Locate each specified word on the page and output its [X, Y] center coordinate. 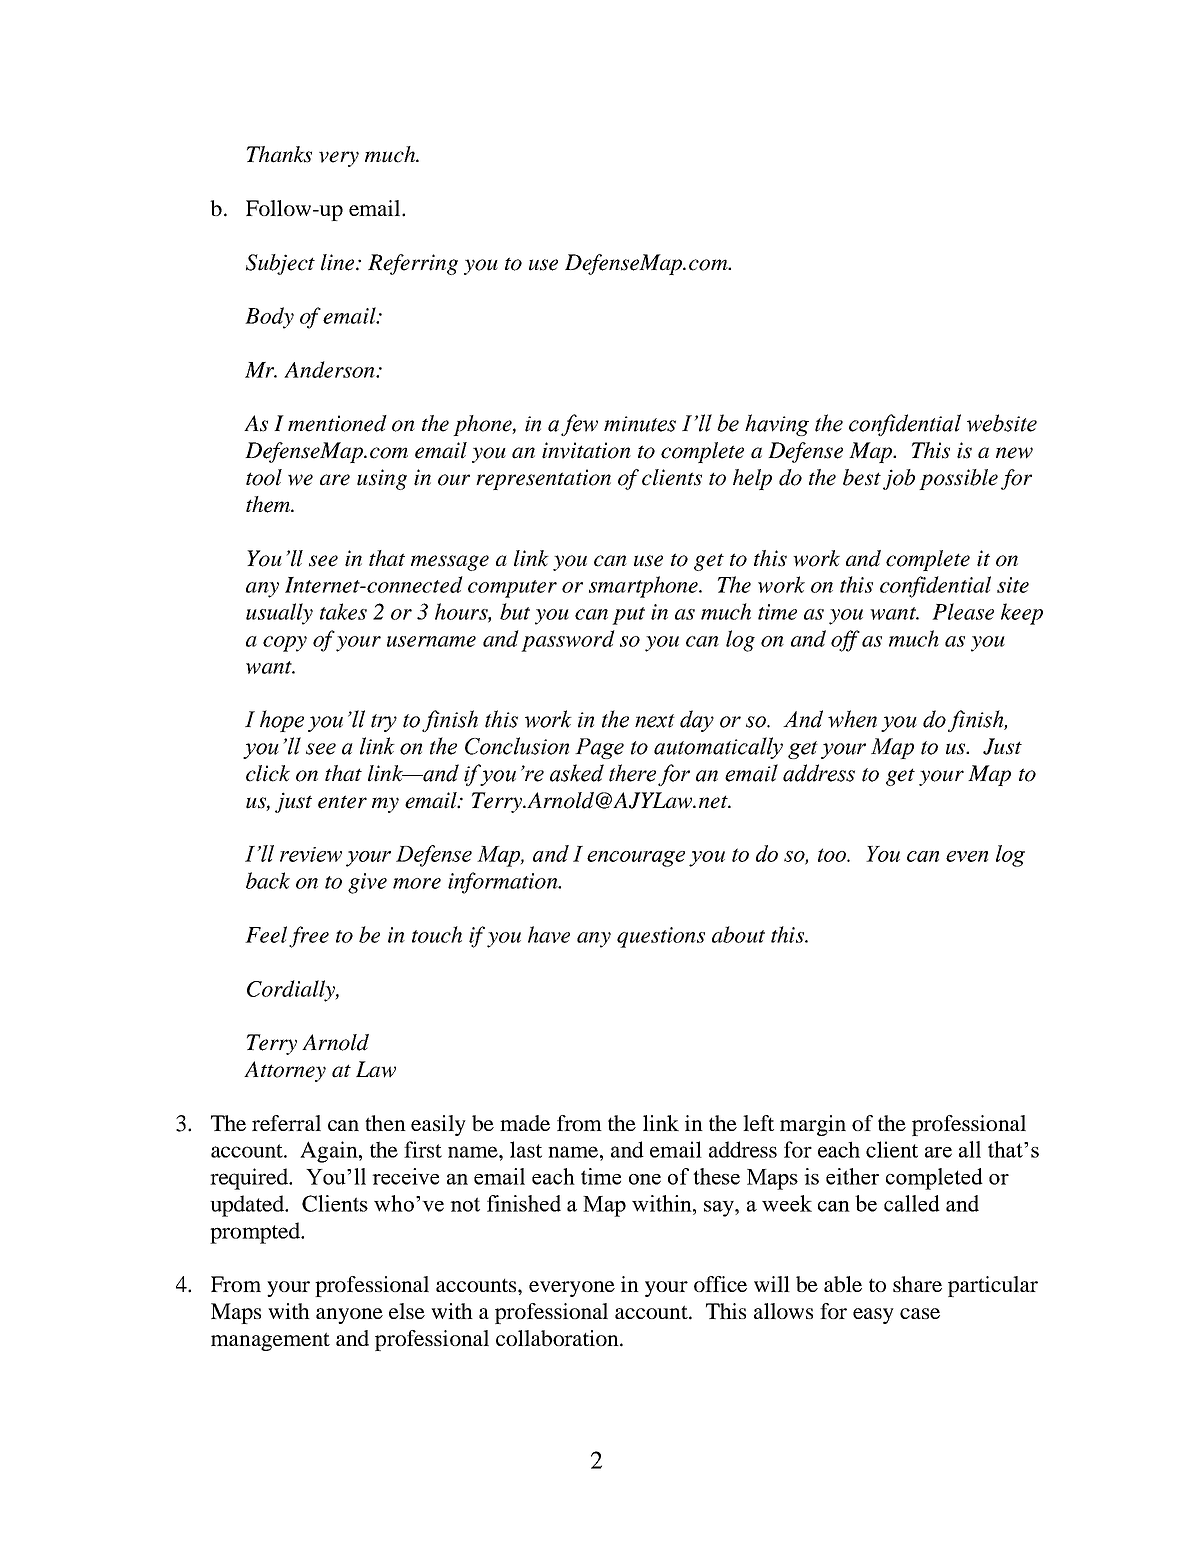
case [920, 1313]
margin [813, 1125]
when [852, 719]
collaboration [558, 1338]
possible [958, 479]
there [632, 773]
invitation [586, 450]
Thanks [279, 154]
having [777, 425]
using [382, 479]
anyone [349, 1316]
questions [661, 937]
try [384, 723]
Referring [413, 264]
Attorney [285, 1071]
